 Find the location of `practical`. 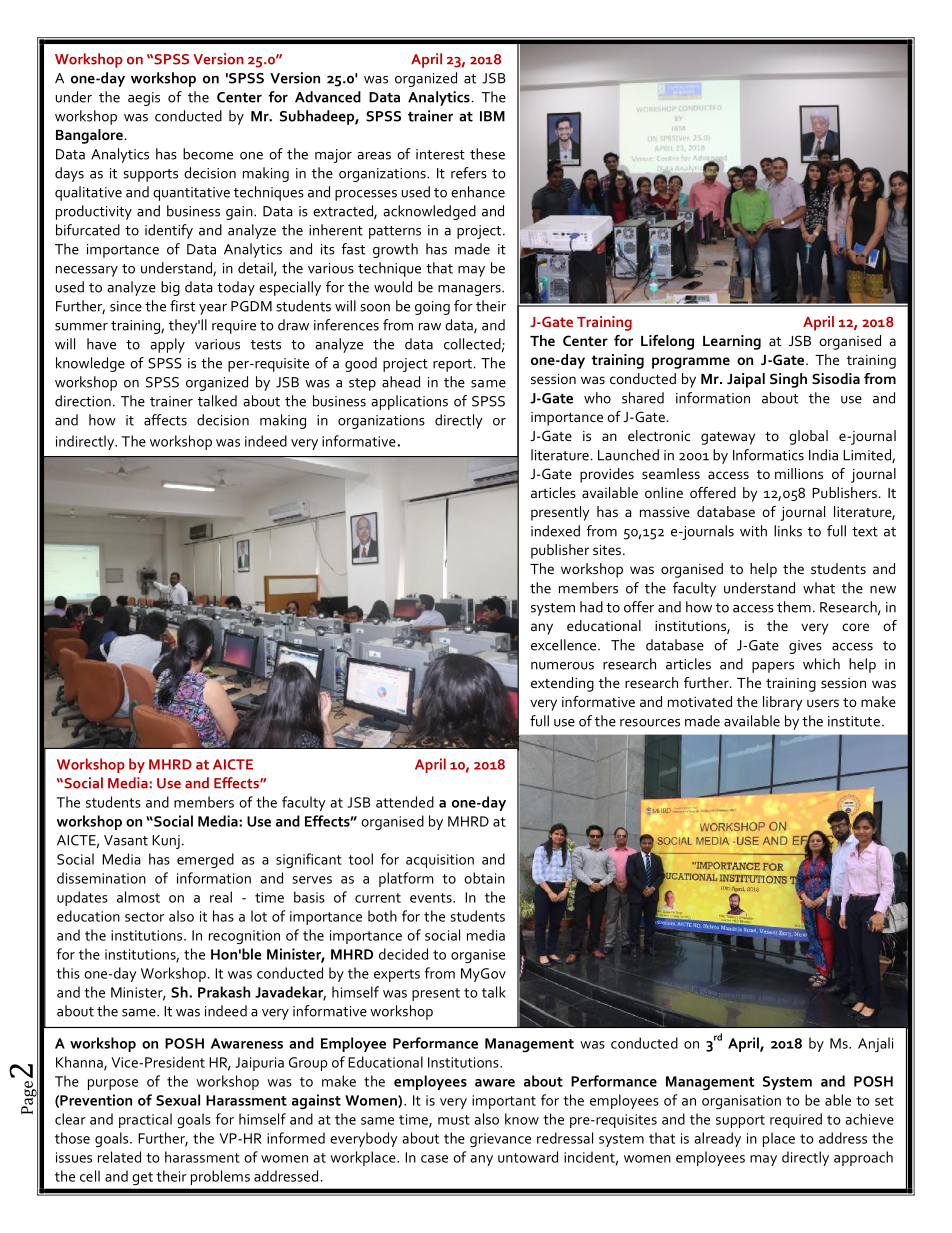

practical is located at coordinates (145, 1120).
